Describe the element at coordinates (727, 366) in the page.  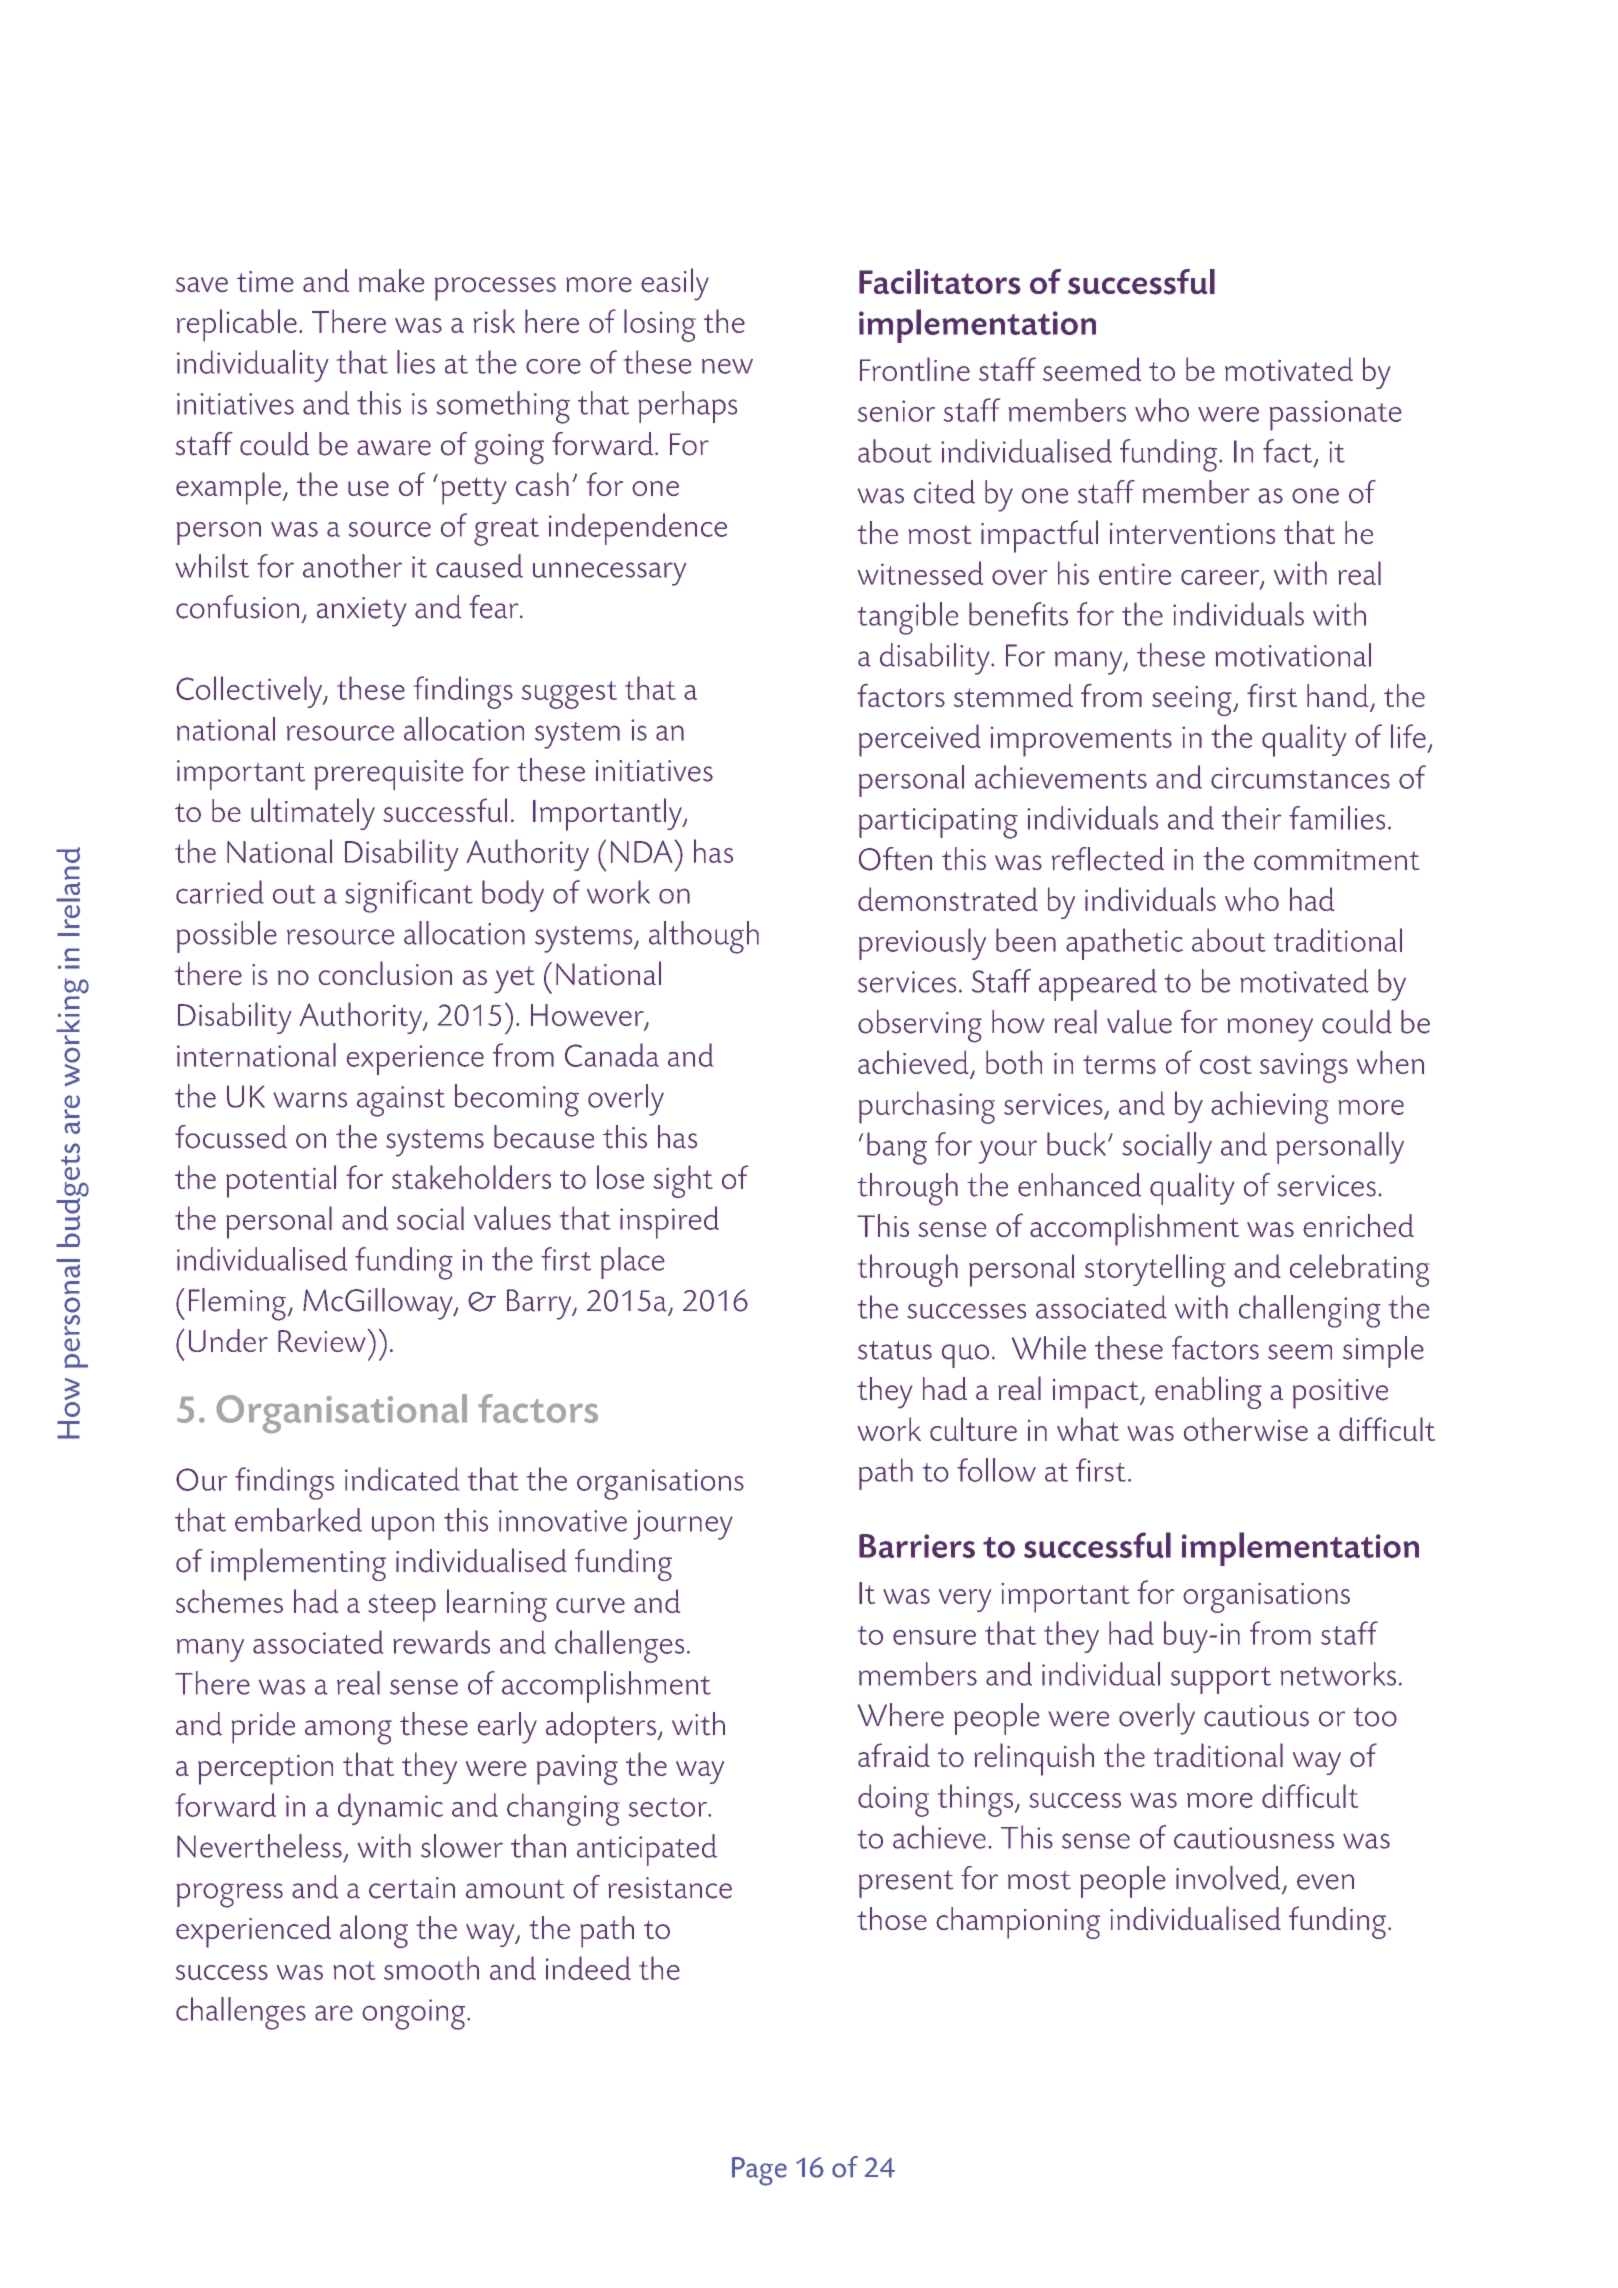
I see `new` at that location.
